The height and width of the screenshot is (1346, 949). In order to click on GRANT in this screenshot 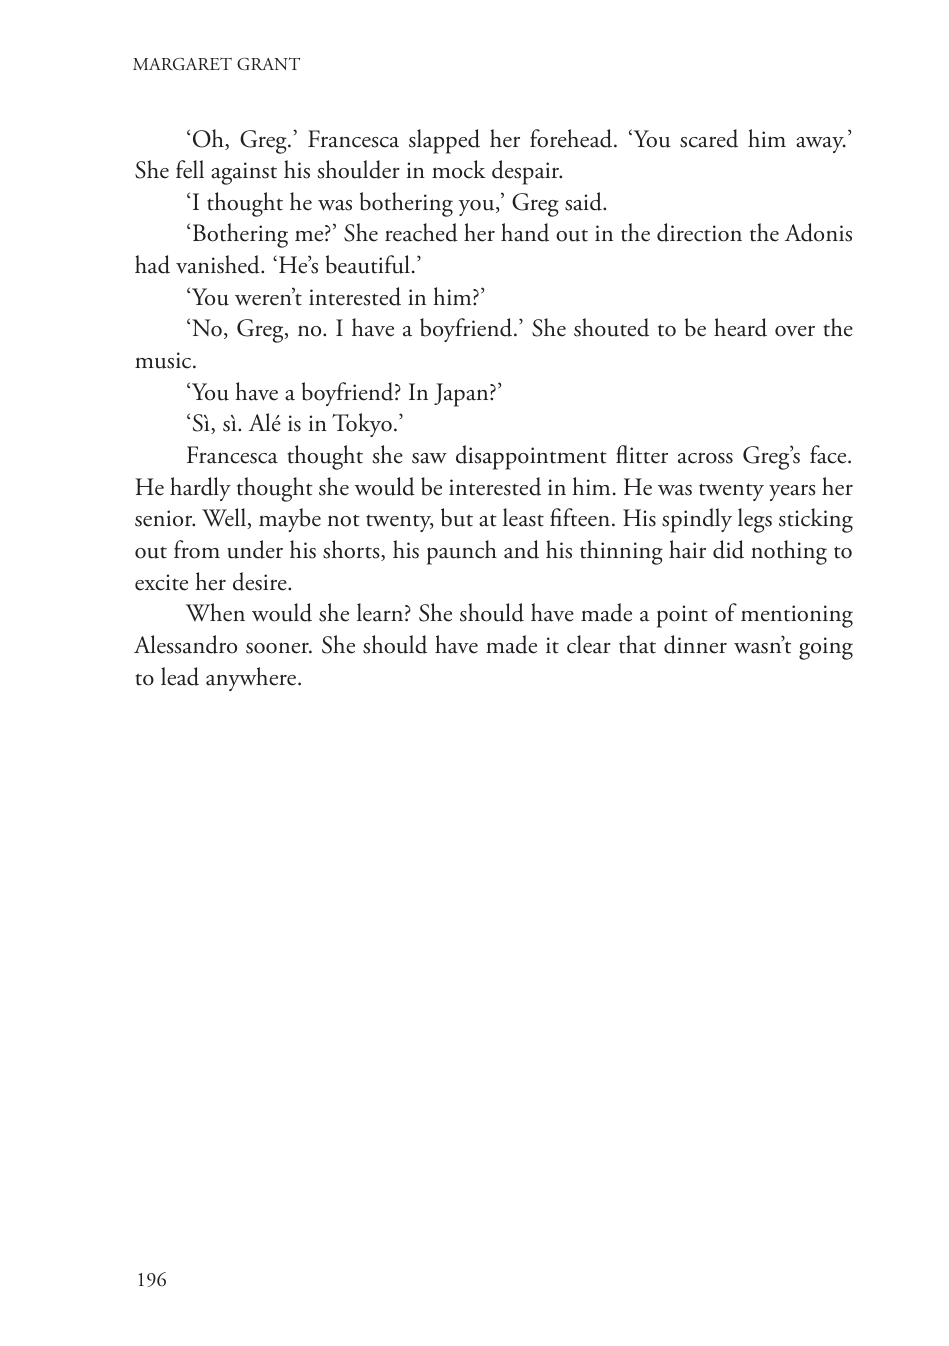, I will do `click(268, 64)`.
